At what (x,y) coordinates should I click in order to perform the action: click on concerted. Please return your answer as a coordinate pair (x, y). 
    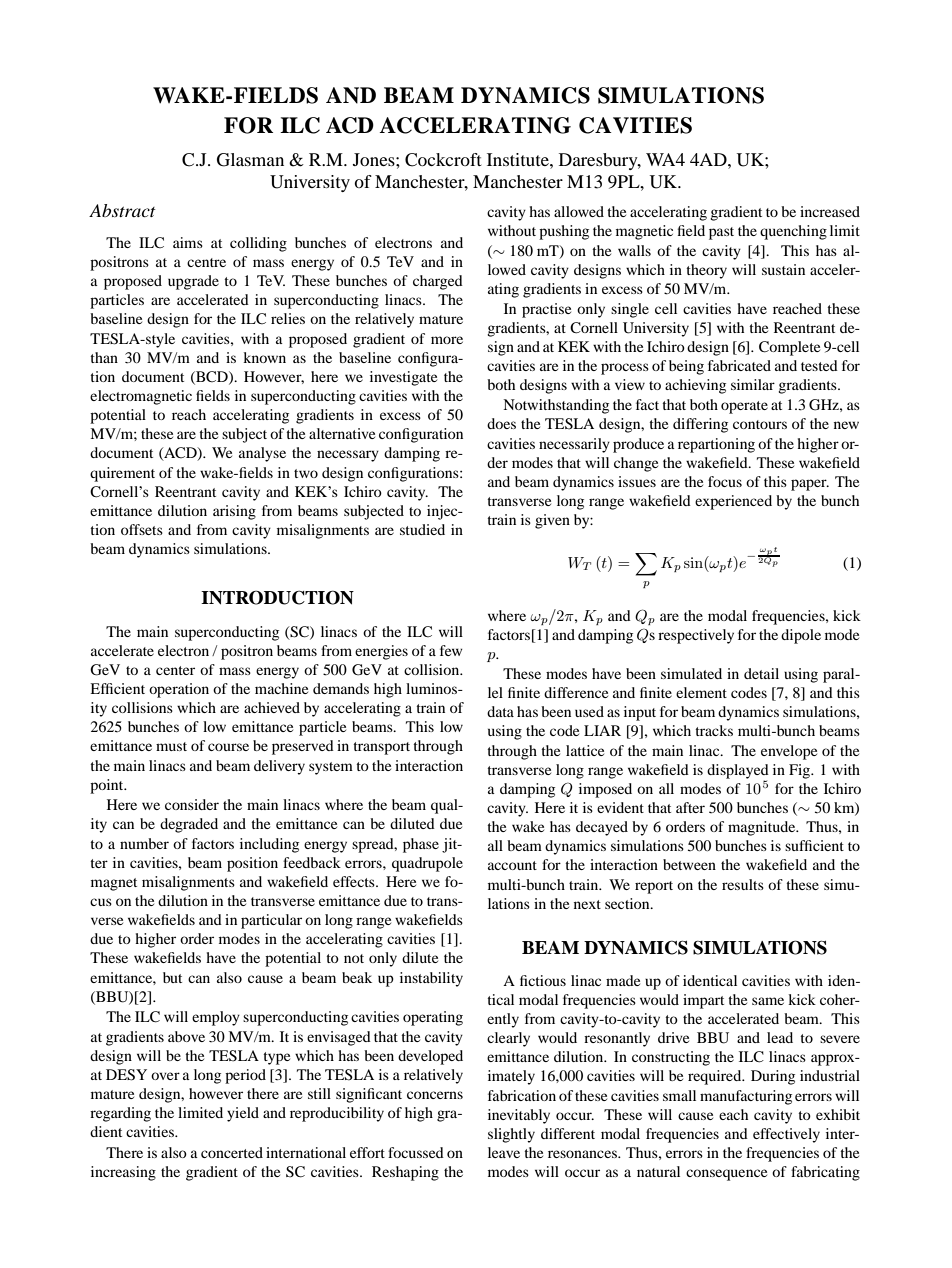
    Looking at the image, I should click on (232, 1152).
